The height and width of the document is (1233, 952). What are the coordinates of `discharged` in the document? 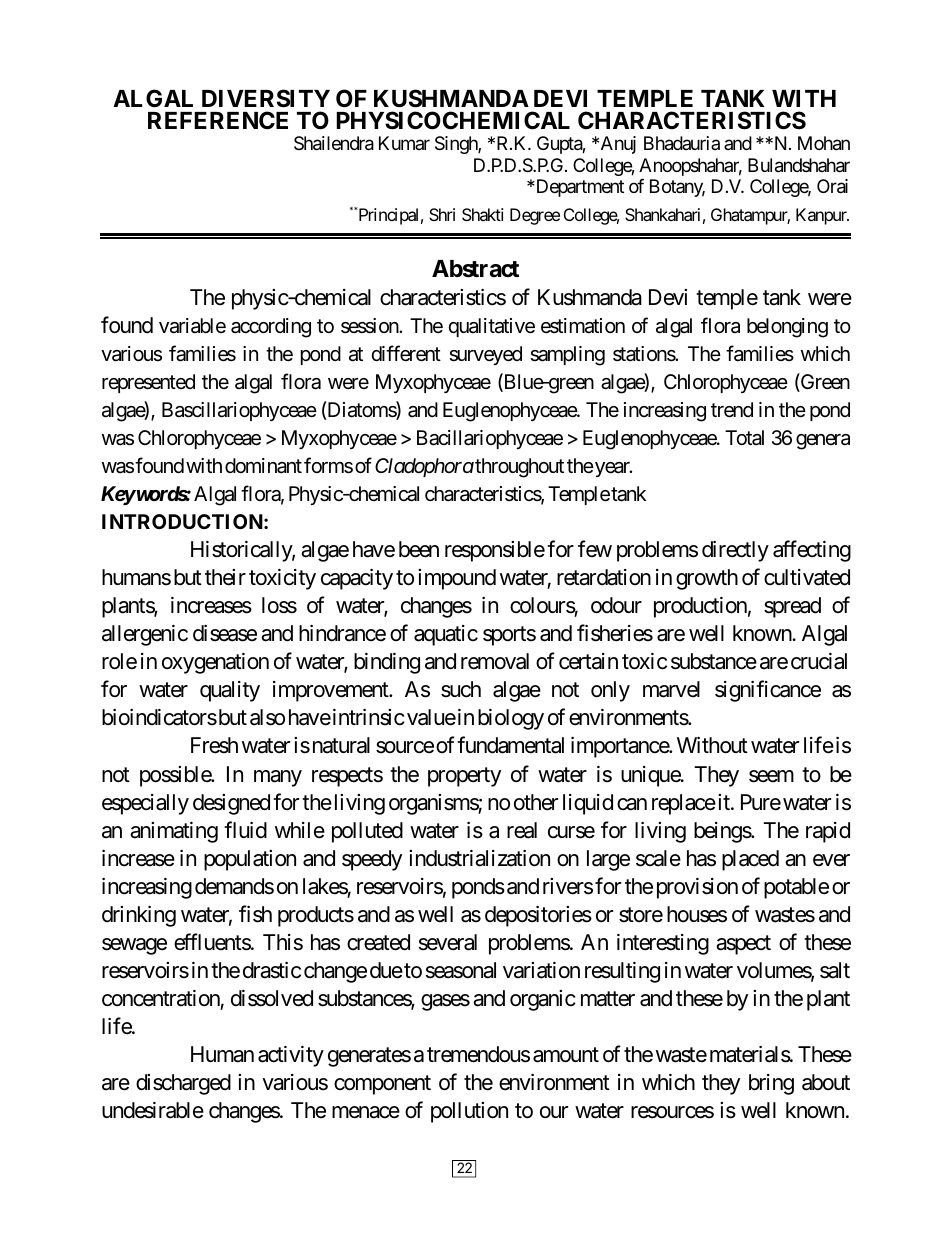 It's located at (183, 1084).
